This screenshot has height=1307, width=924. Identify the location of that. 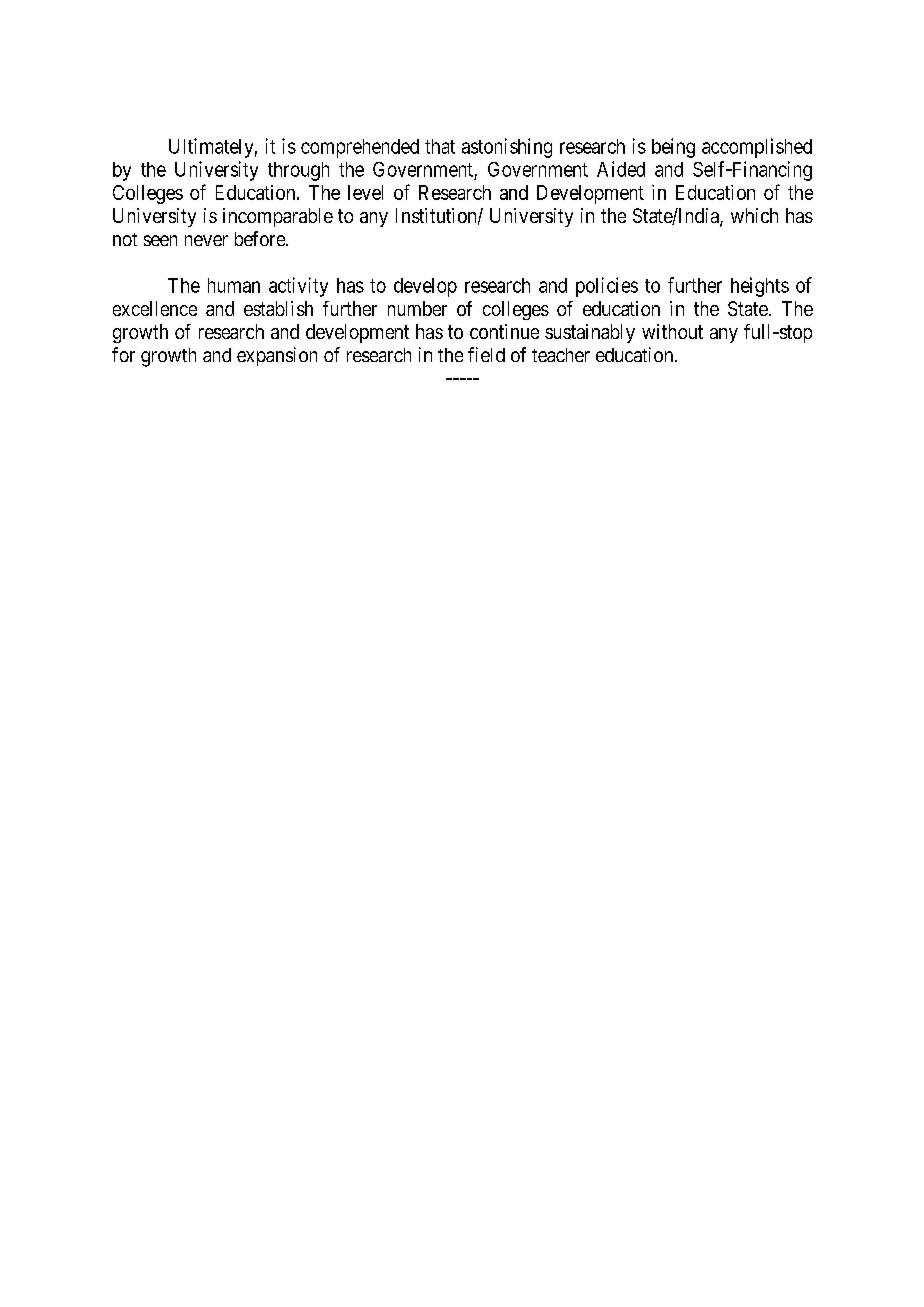
(440, 146).
